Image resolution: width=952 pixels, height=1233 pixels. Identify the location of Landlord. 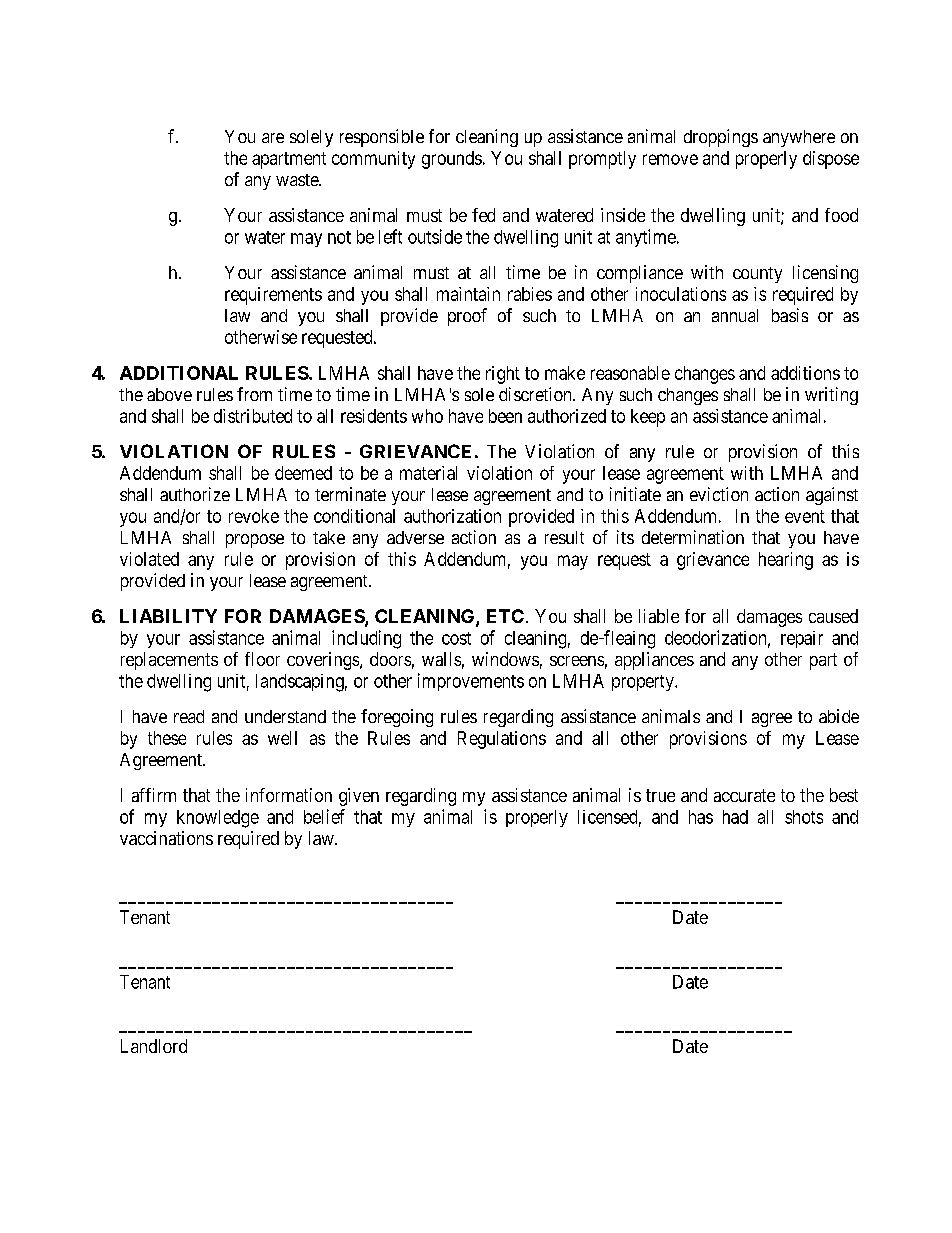
(154, 1046).
